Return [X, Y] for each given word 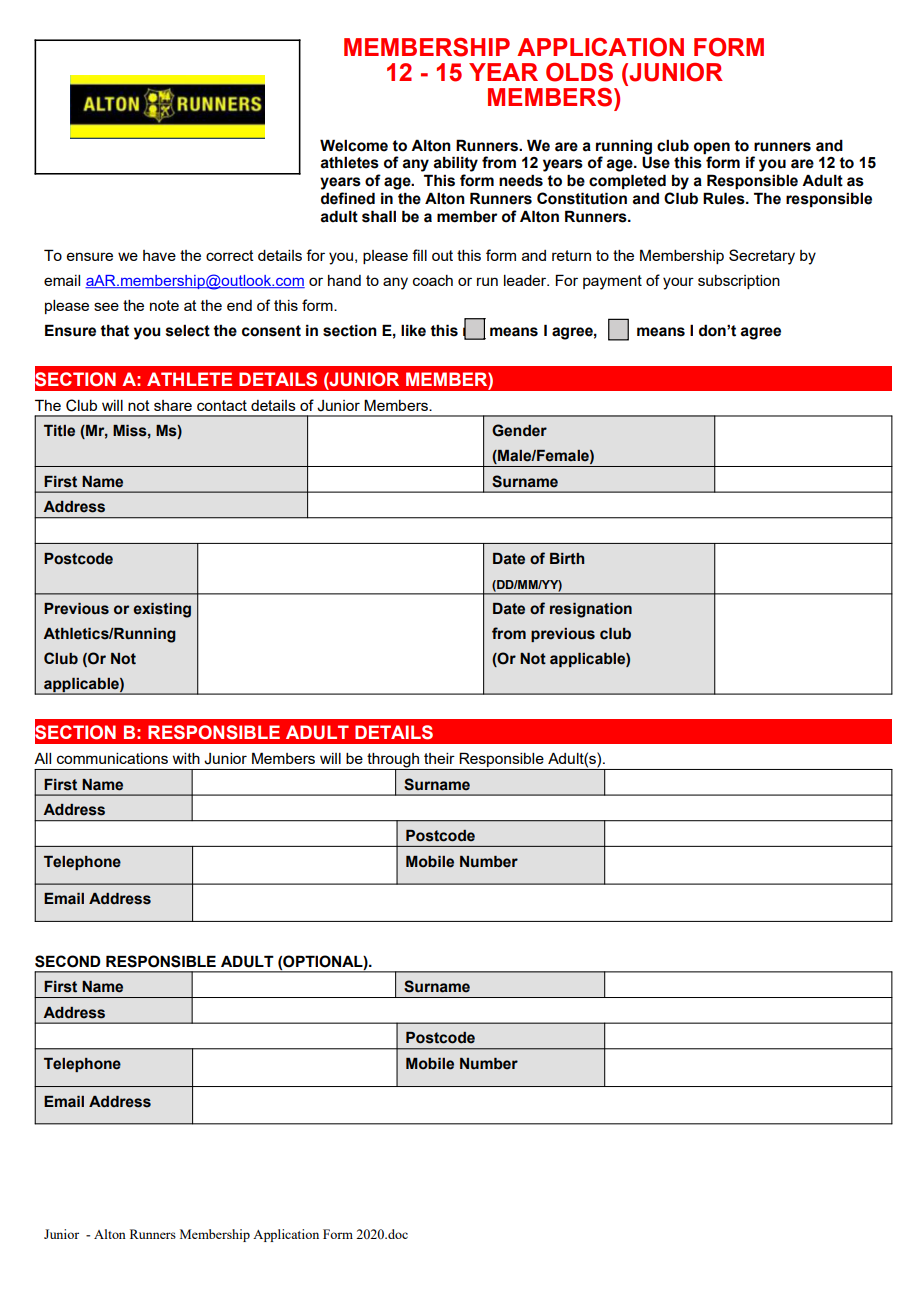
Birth [567, 559]
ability [455, 164]
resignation [591, 610]
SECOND [68, 961]
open [712, 148]
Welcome [354, 145]
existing [162, 610]
